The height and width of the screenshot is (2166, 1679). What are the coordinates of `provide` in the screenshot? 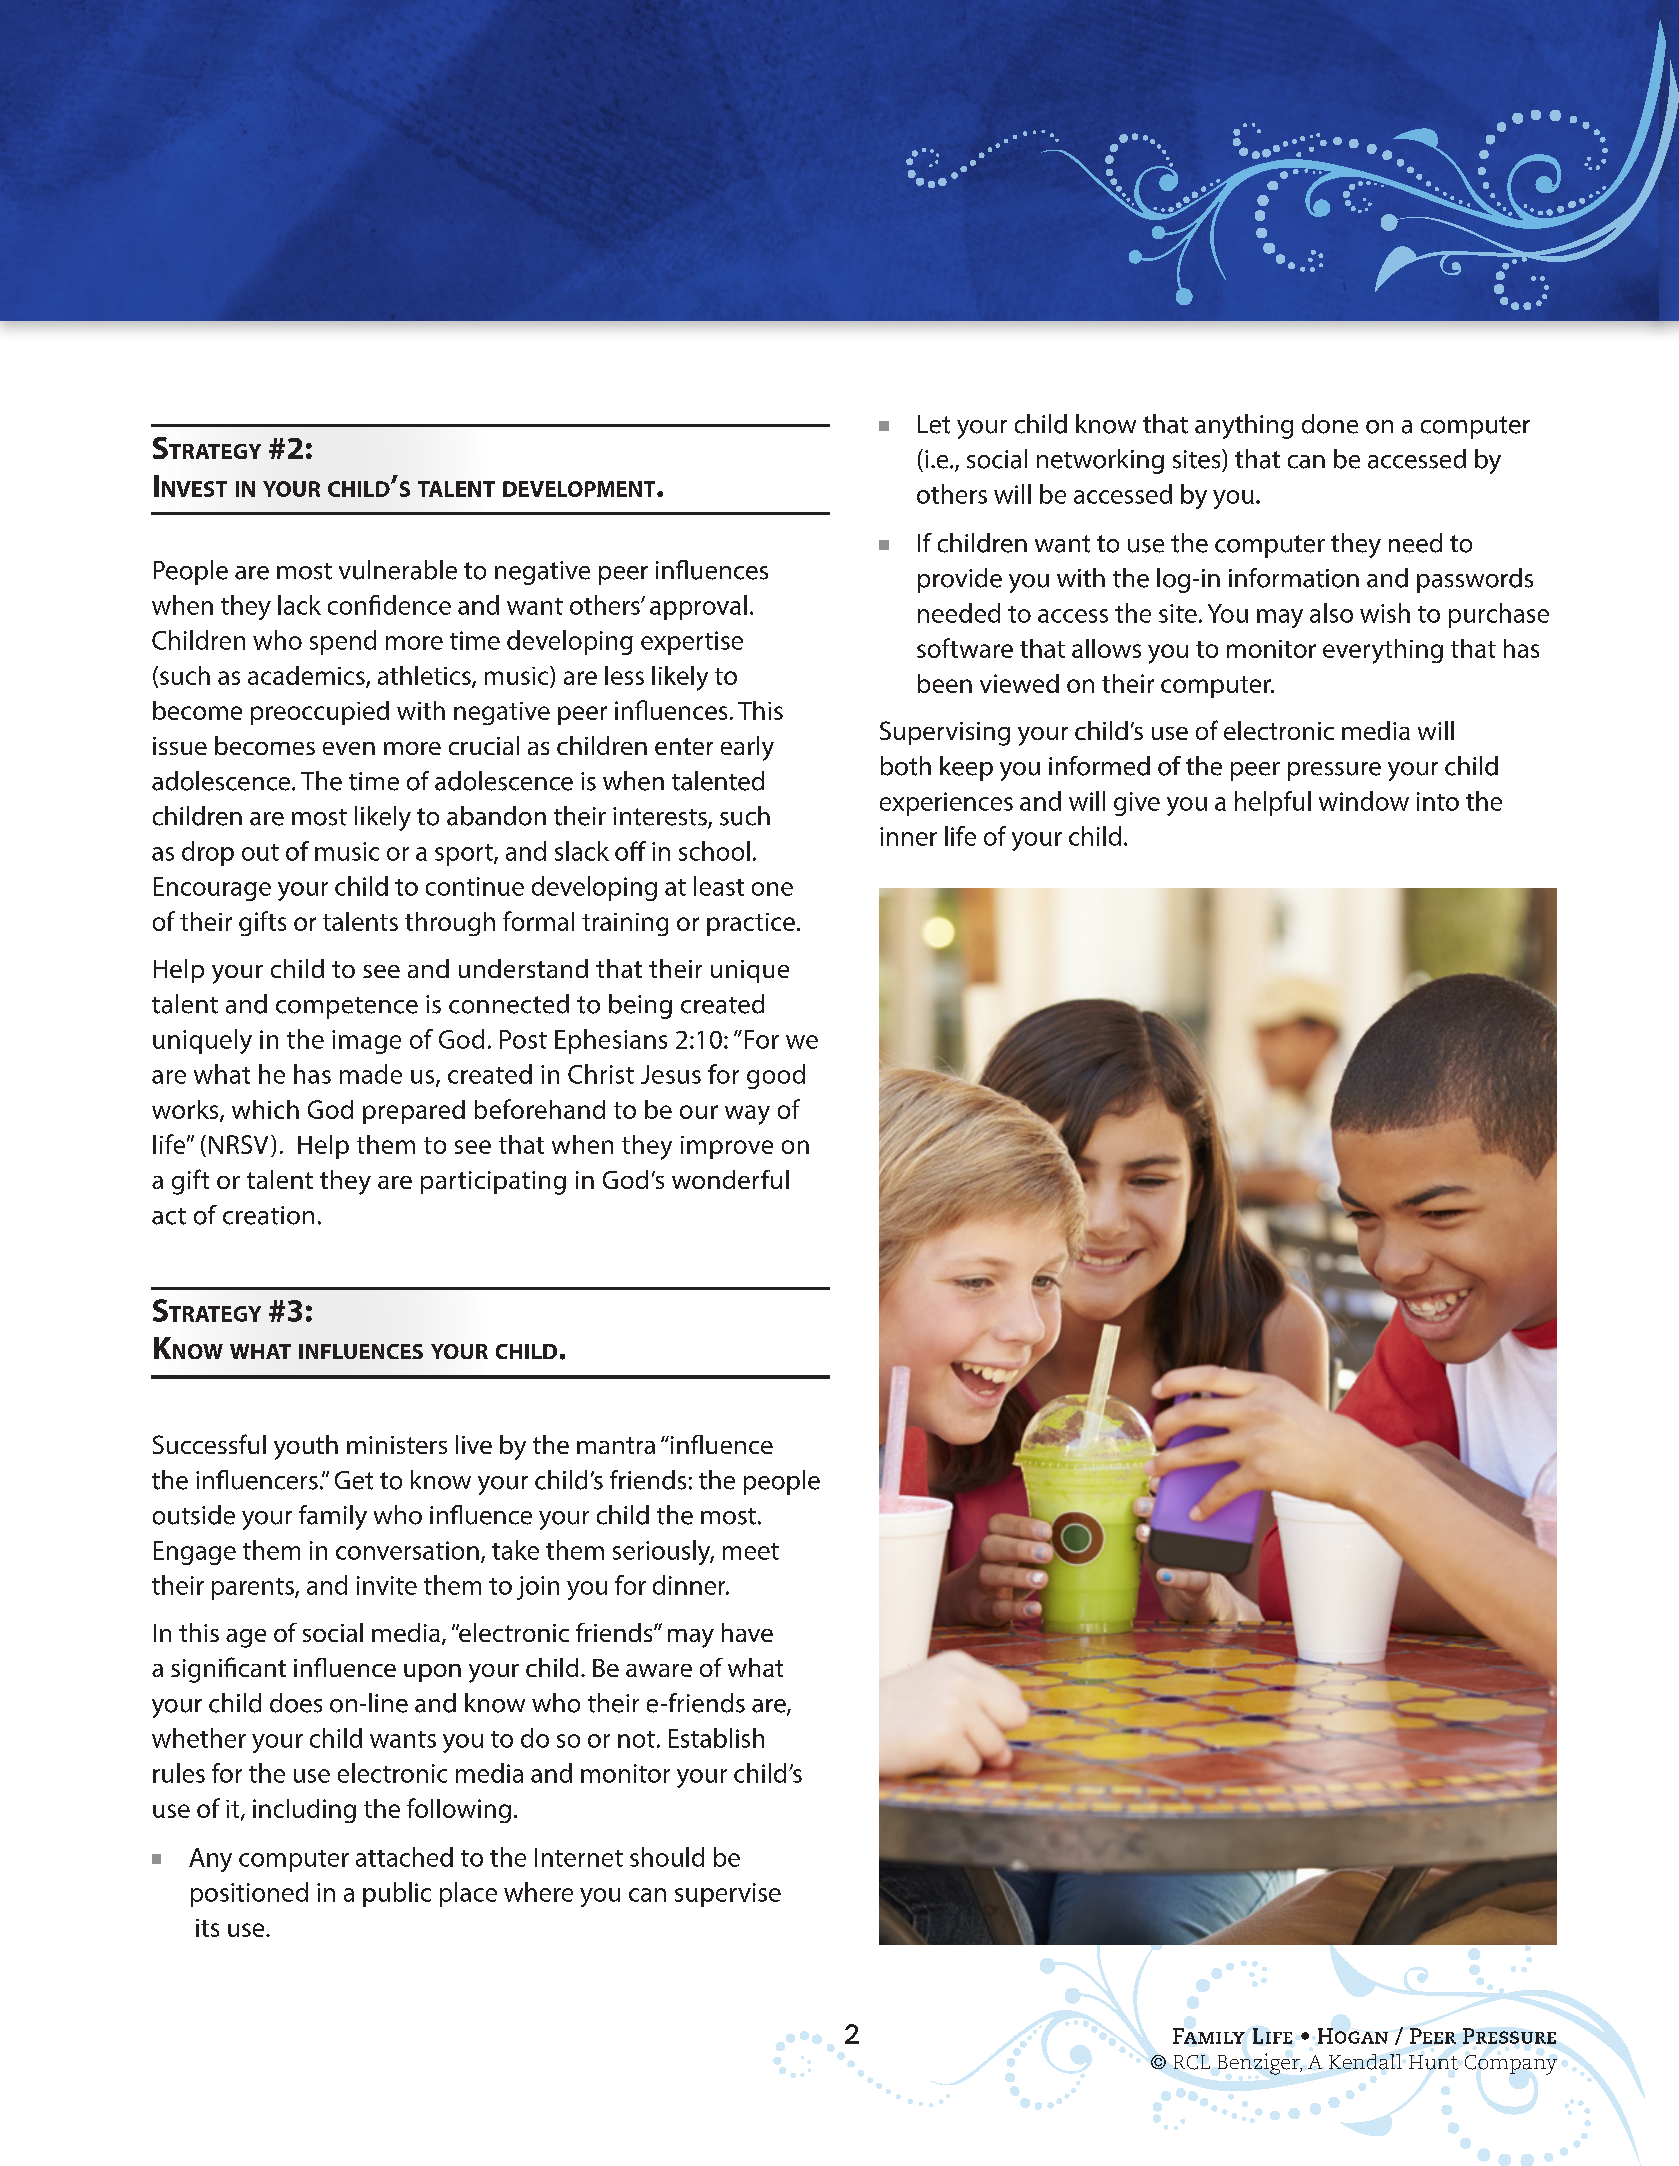 It's located at (960, 580).
